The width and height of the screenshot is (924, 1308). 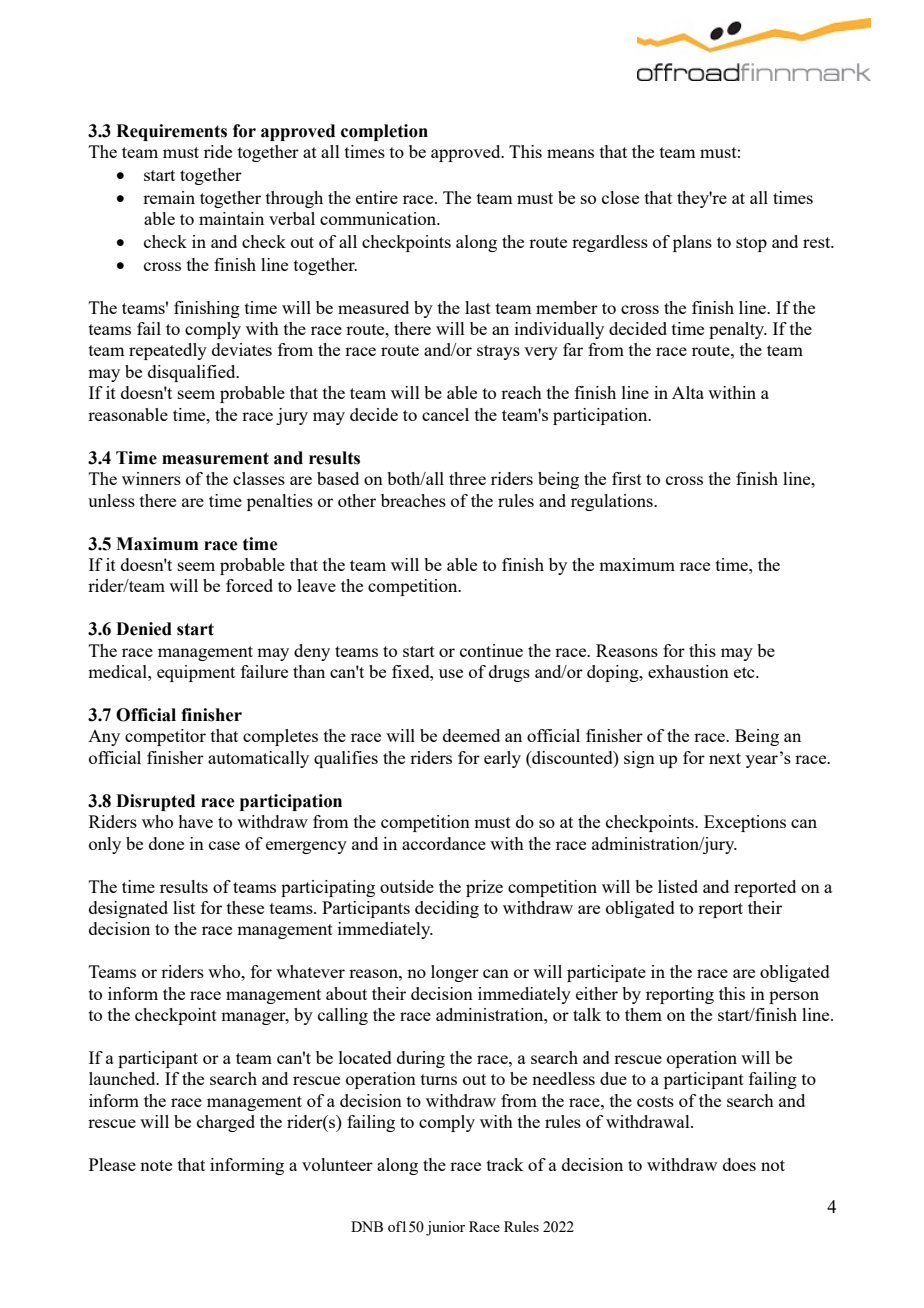 What do you see at coordinates (245, 907) in the screenshot?
I see `these` at bounding box center [245, 907].
